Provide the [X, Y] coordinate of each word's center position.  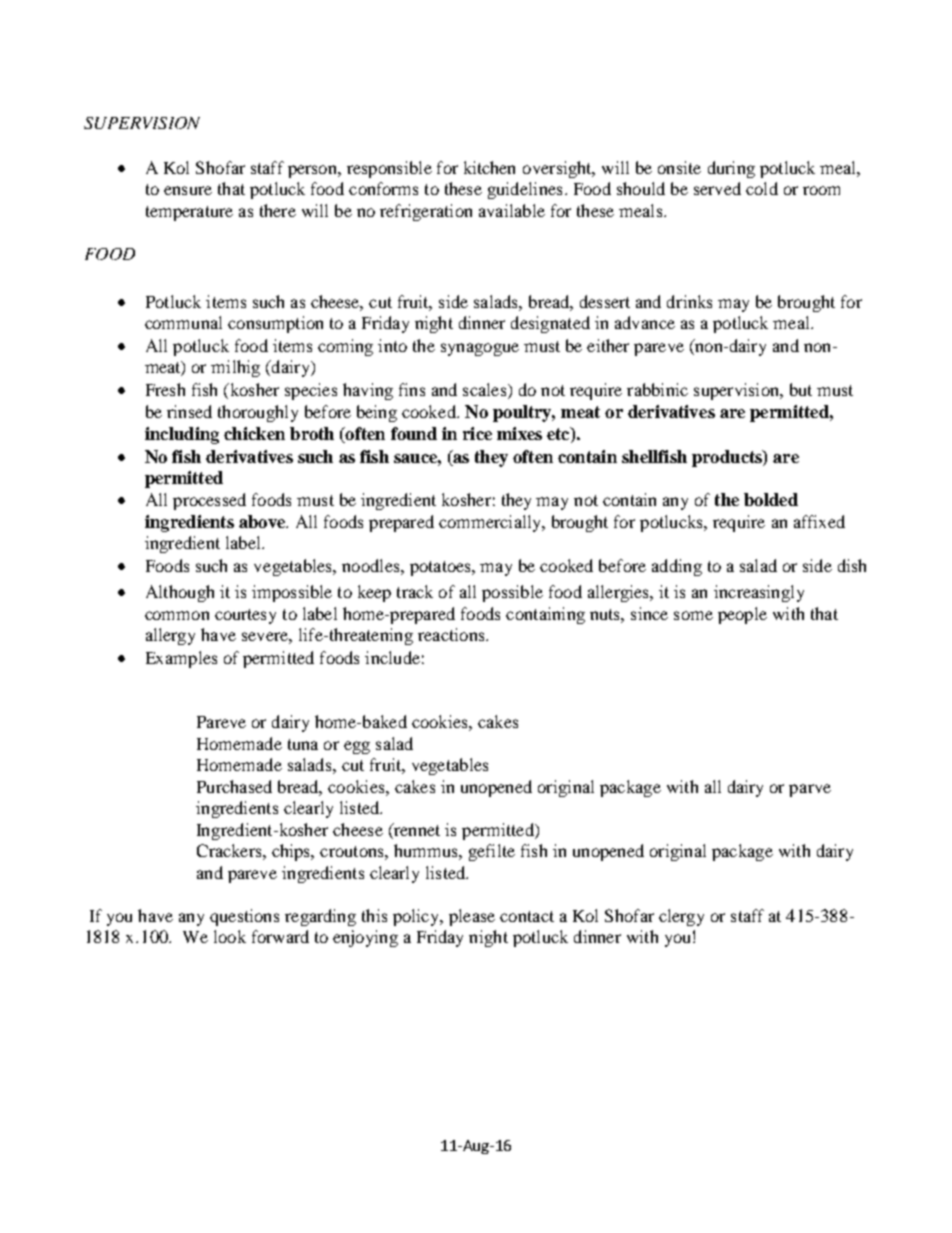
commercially [491, 523]
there [278, 210]
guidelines [525, 190]
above [263, 521]
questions [244, 917]
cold [762, 188]
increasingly [759, 593]
